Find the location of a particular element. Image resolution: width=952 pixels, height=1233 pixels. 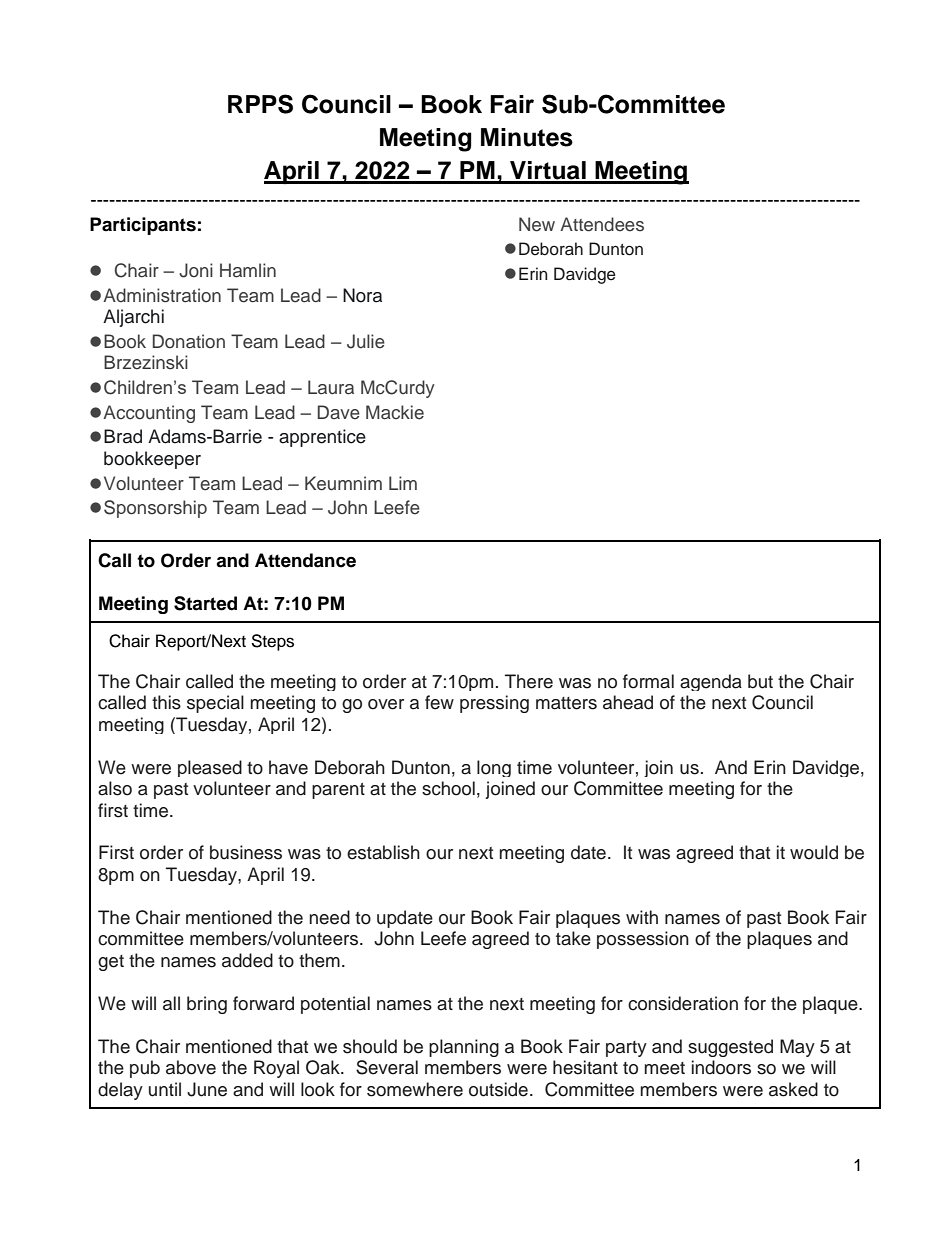

Participants is located at coordinates (143, 226).
